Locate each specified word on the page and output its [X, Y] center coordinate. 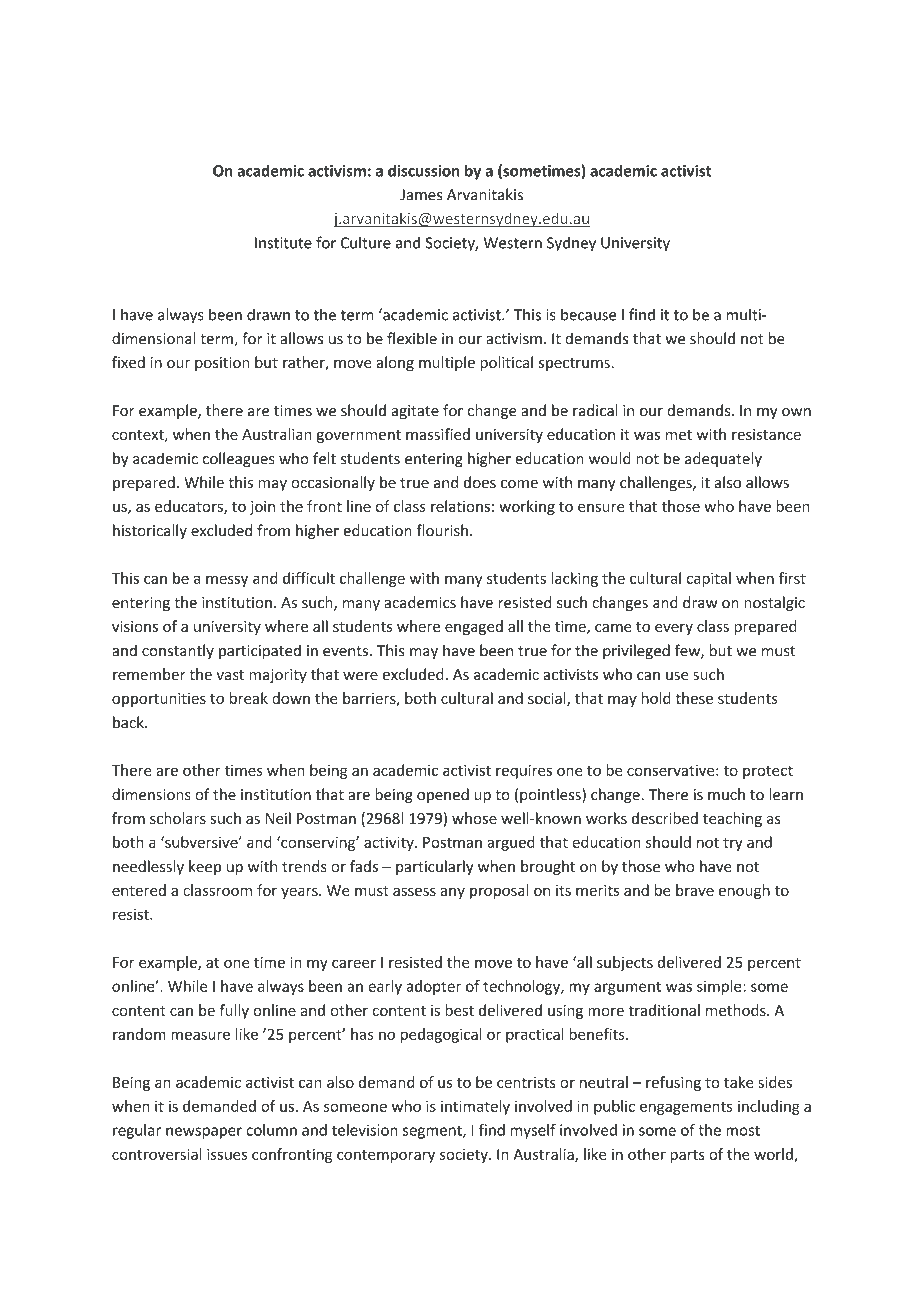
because [588, 314]
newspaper [204, 1133]
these [694, 698]
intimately [475, 1107]
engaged [474, 627]
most [743, 1130]
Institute [283, 243]
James [421, 195]
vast [230, 675]
